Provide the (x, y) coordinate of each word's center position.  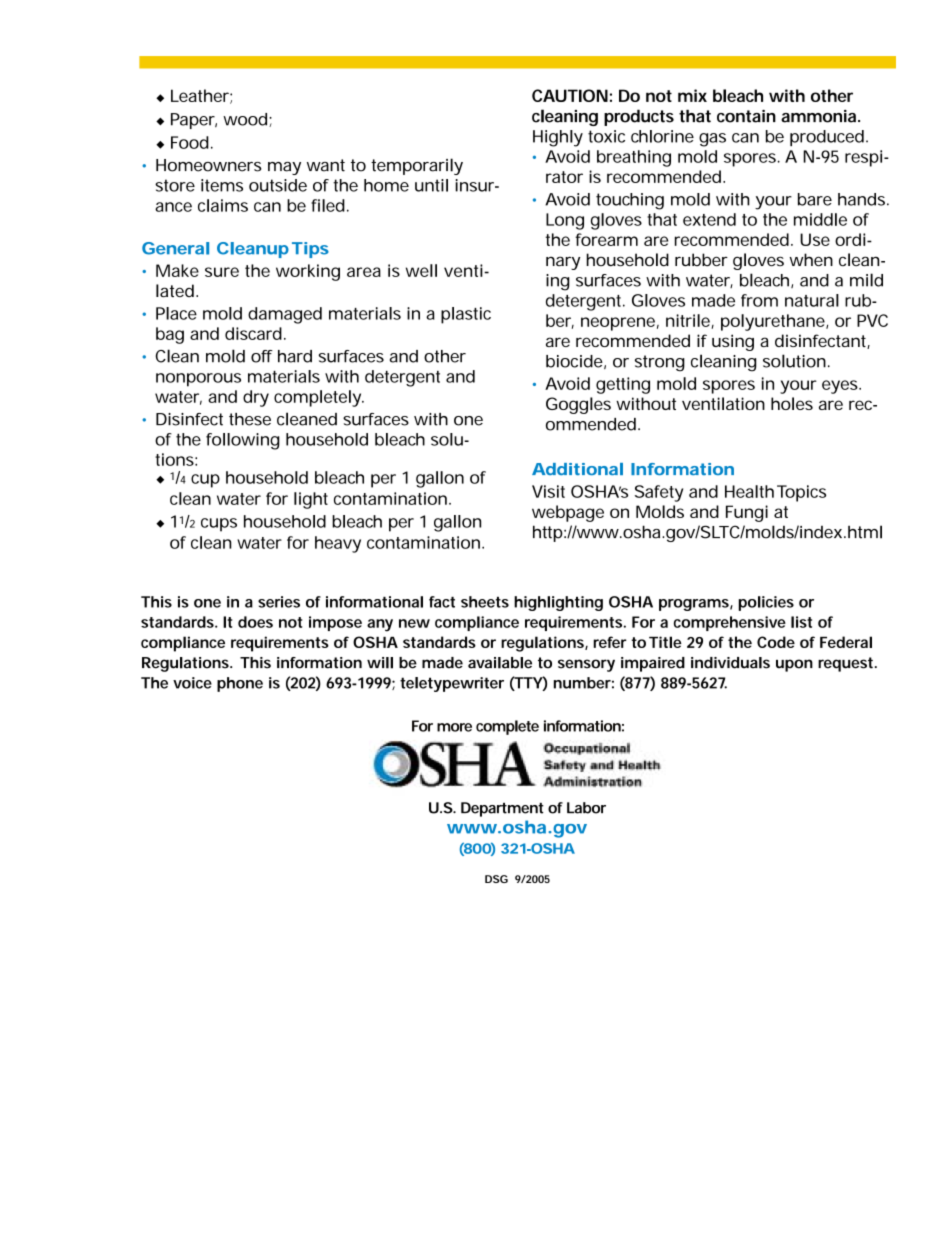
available (500, 663)
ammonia (820, 116)
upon (794, 665)
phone (240, 684)
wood (245, 119)
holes (792, 403)
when (811, 260)
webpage (568, 513)
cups (219, 525)
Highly (558, 138)
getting (623, 385)
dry (256, 398)
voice (192, 683)
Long (565, 221)
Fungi (747, 513)
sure (222, 272)
